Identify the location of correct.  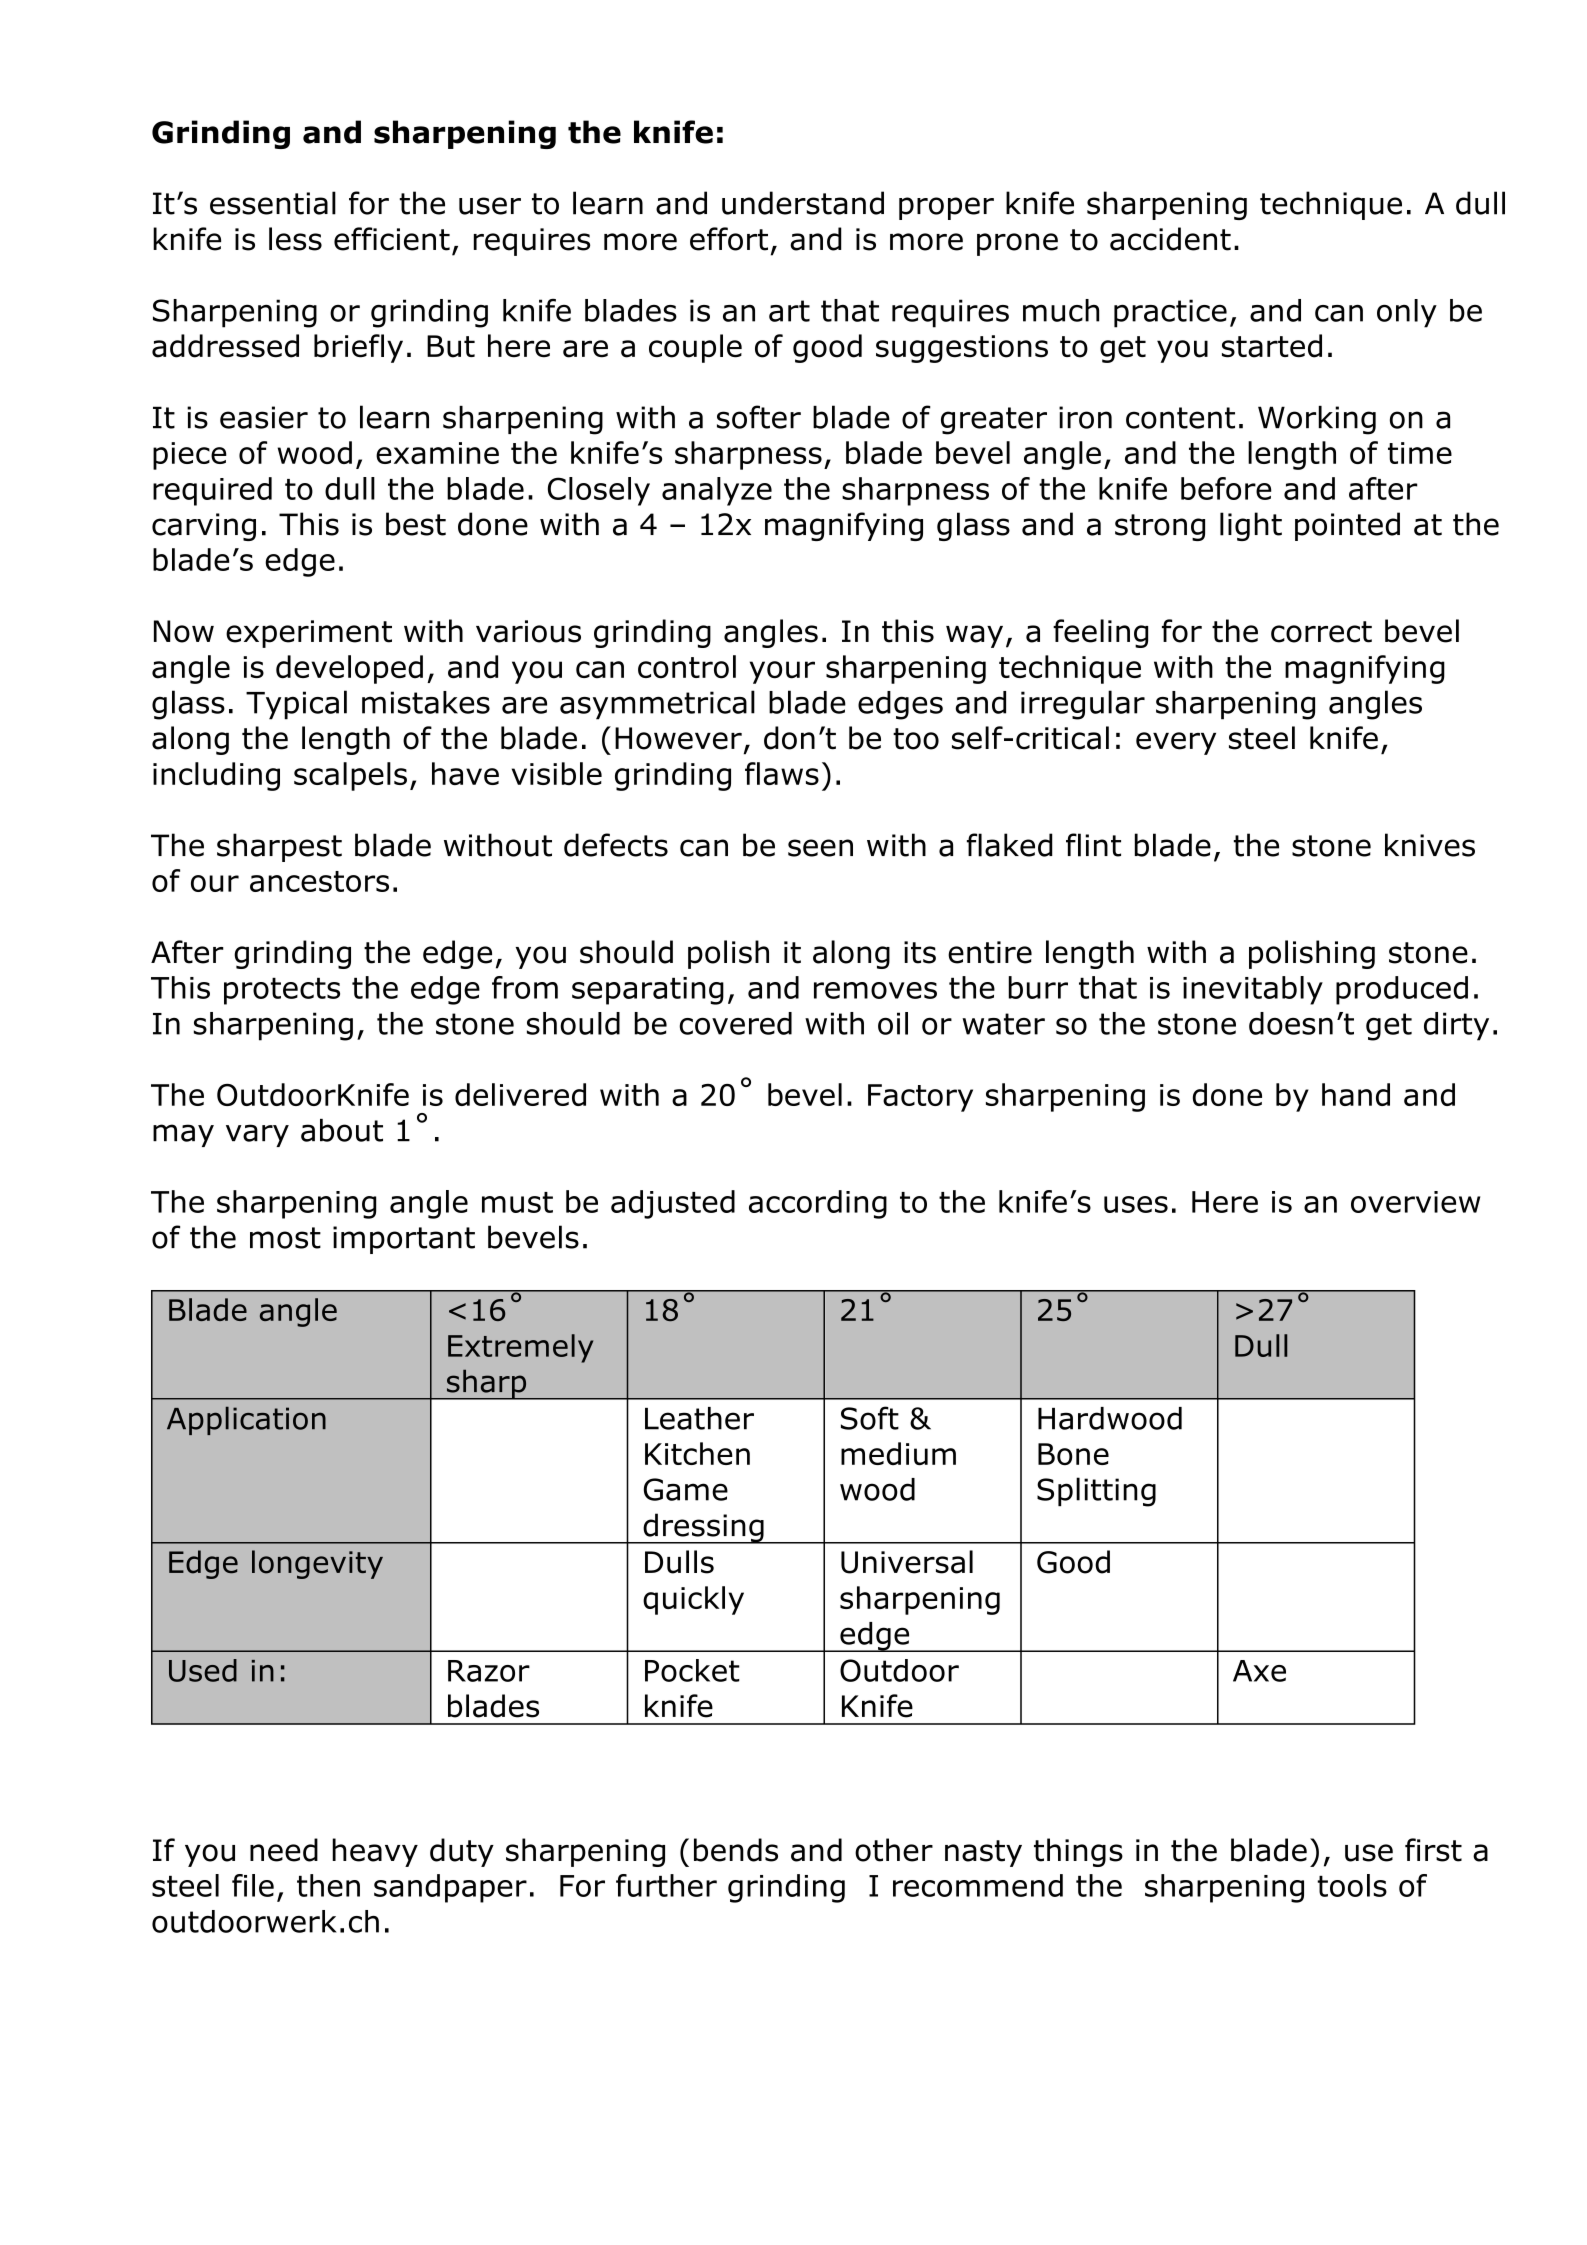
(1321, 632).
